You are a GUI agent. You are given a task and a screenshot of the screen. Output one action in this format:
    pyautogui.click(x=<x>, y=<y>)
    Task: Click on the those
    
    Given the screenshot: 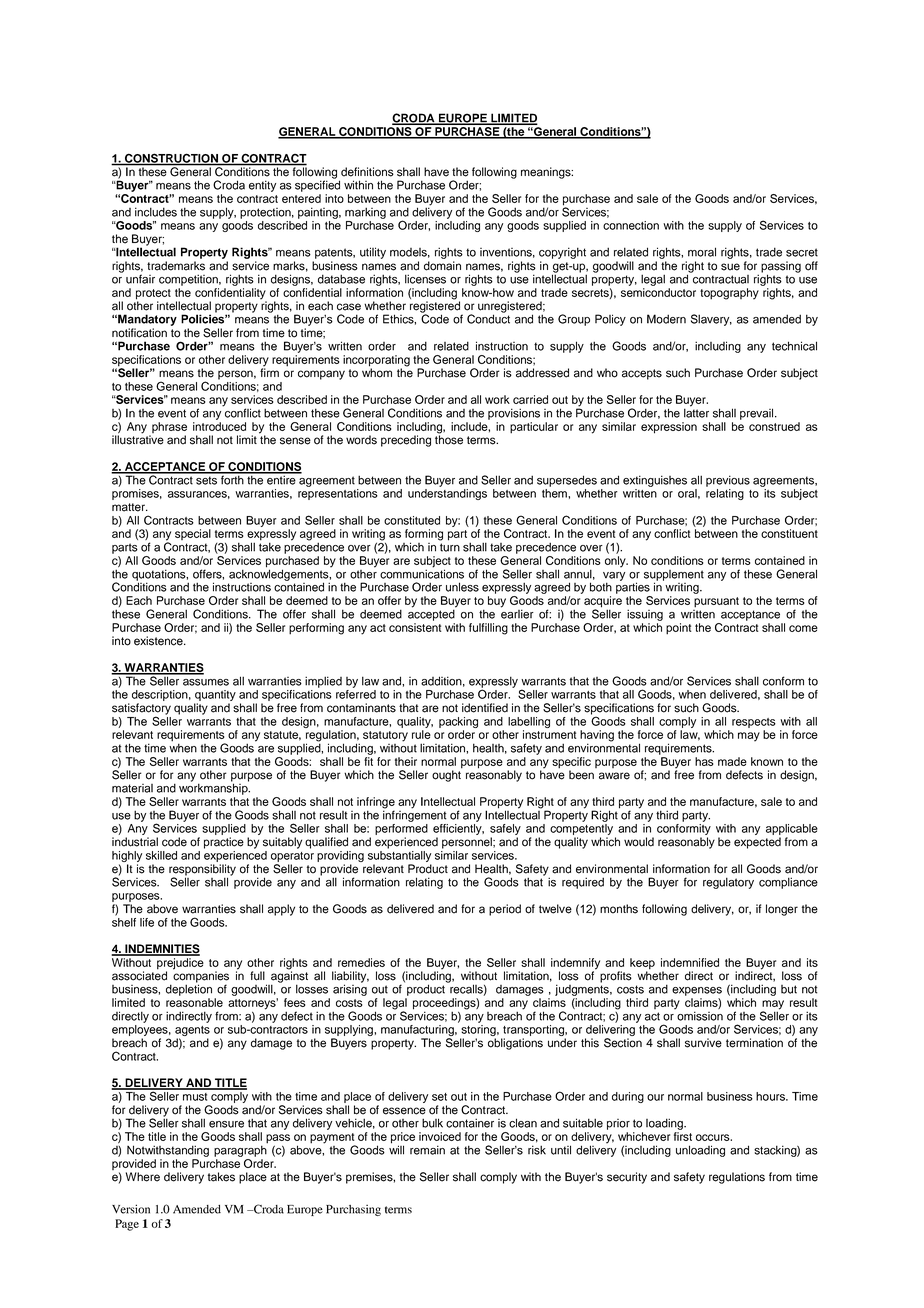 What is the action you would take?
    pyautogui.click(x=449, y=439)
